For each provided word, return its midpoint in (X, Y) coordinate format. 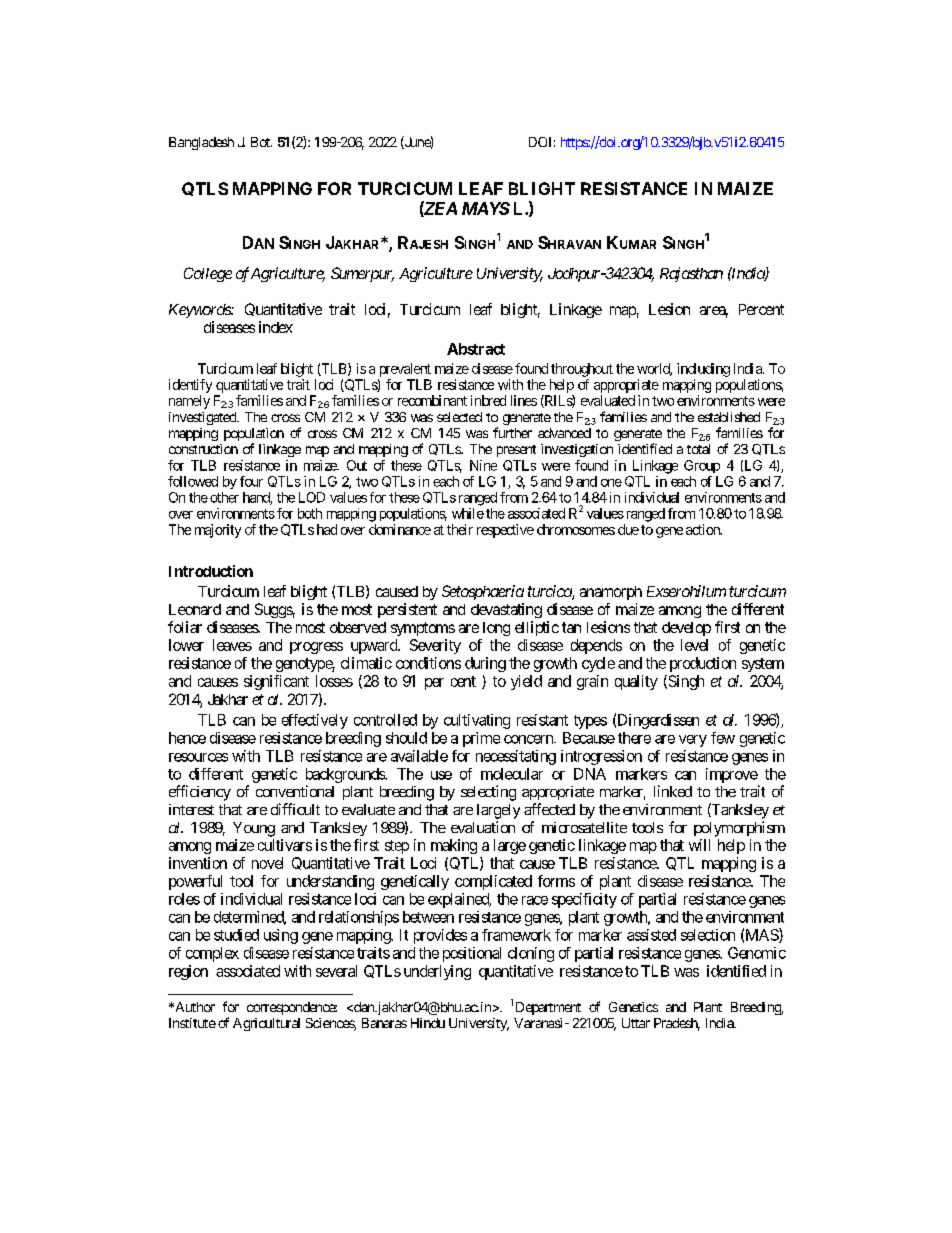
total (698, 449)
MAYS (486, 208)
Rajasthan (691, 274)
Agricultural (266, 1024)
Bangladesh (201, 143)
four (251, 481)
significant (276, 682)
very (693, 741)
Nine (483, 465)
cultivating (477, 721)
